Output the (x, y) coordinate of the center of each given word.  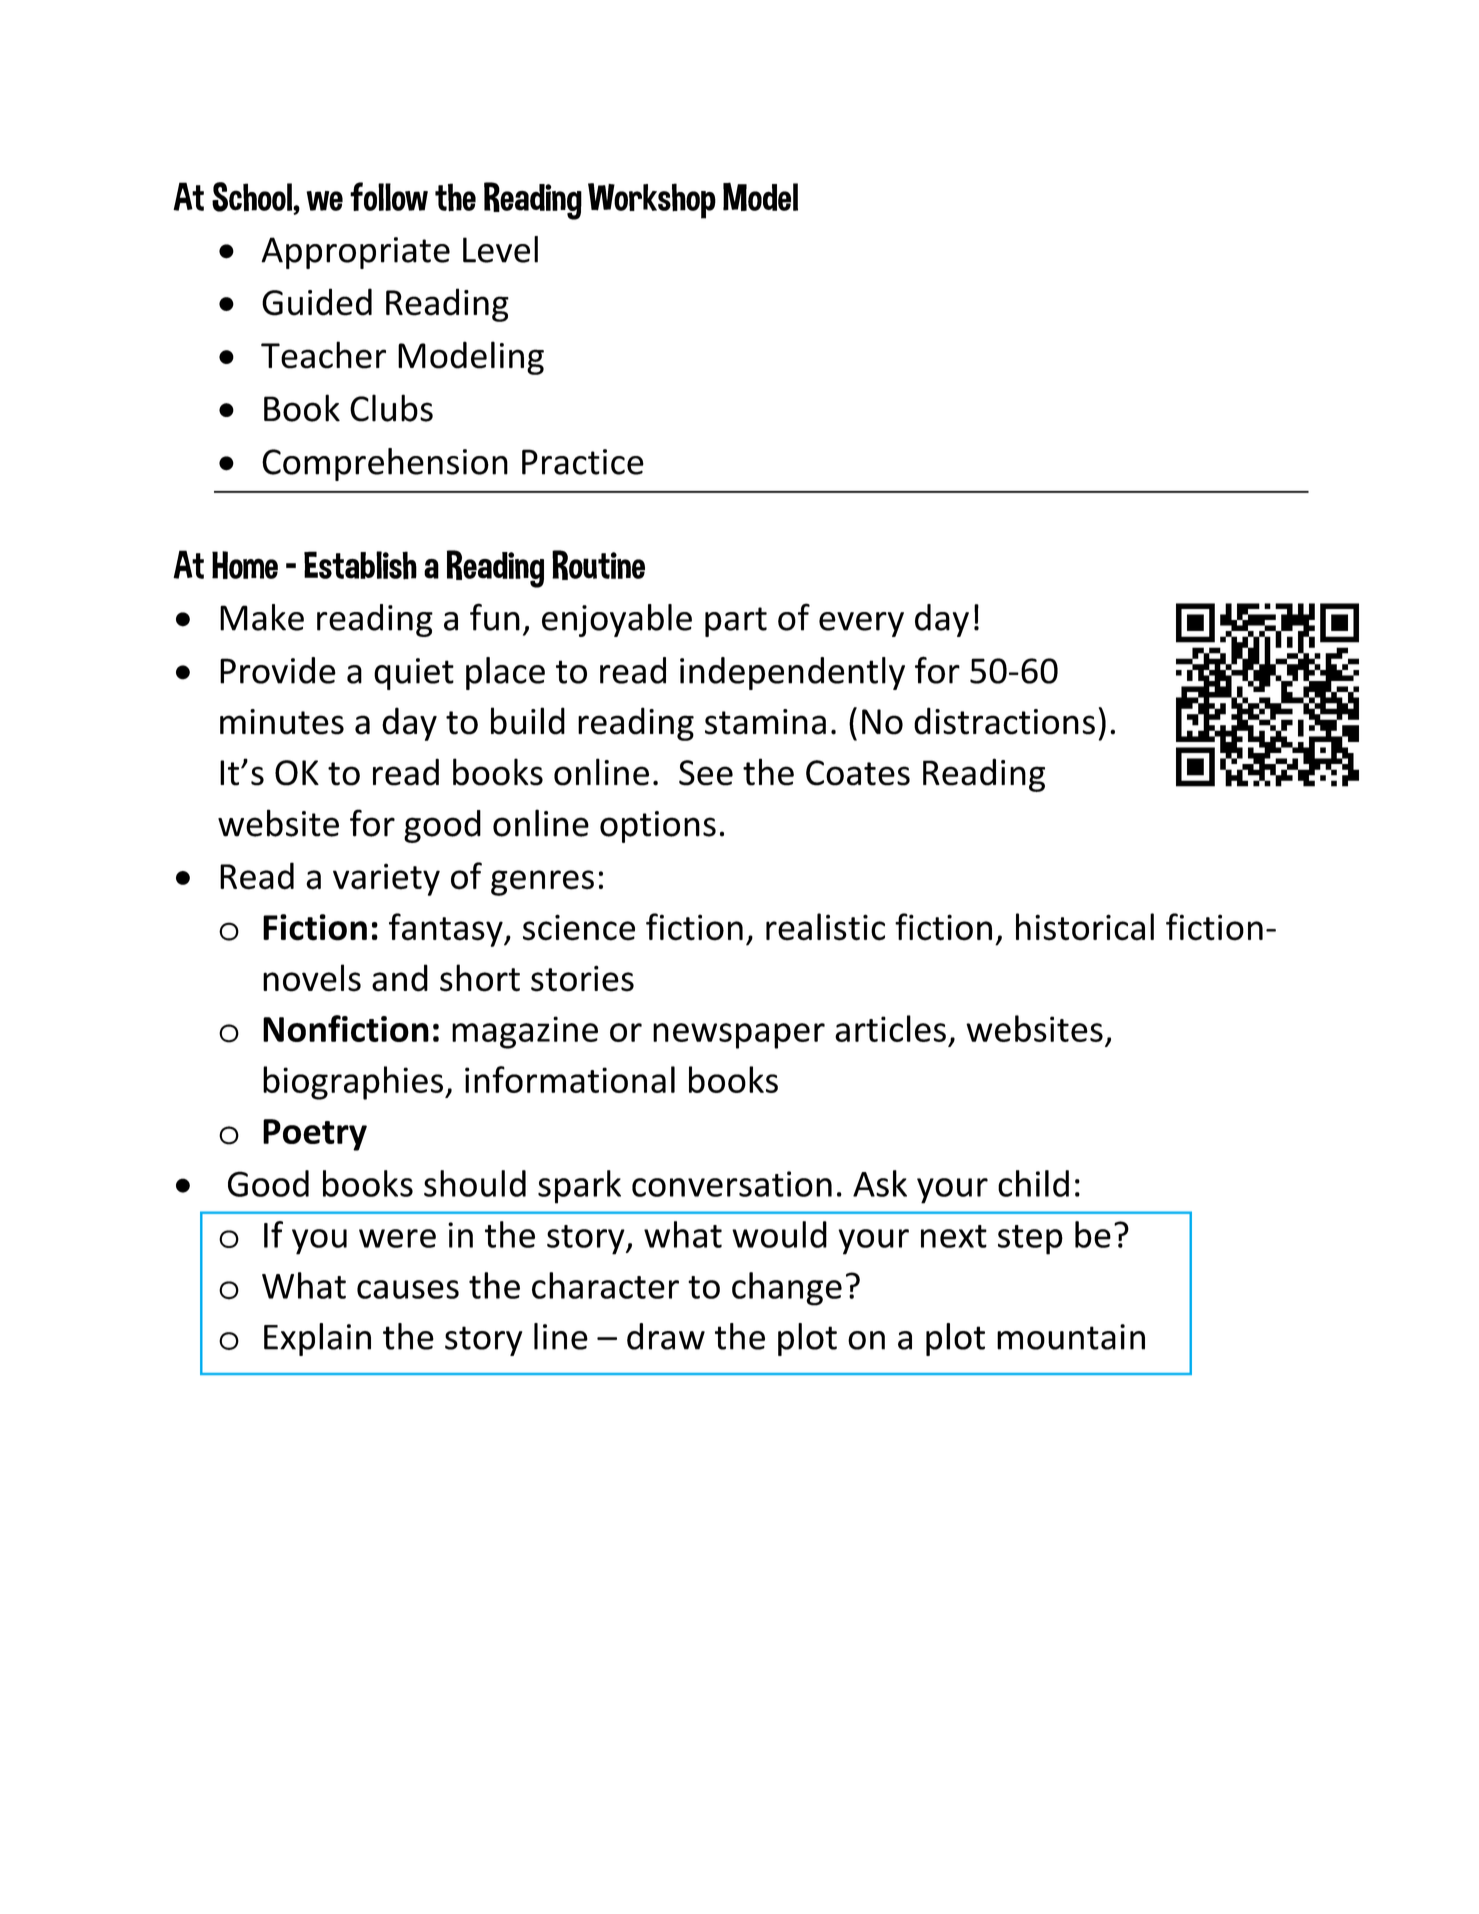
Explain (317, 1339)
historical (1085, 927)
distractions (1004, 721)
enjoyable (617, 620)
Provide (278, 670)
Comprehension (385, 464)
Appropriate (355, 253)
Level (500, 249)
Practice (583, 462)
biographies (353, 1083)
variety (386, 879)
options (658, 827)
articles (890, 1028)
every (861, 624)
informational (570, 1079)
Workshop (652, 201)
